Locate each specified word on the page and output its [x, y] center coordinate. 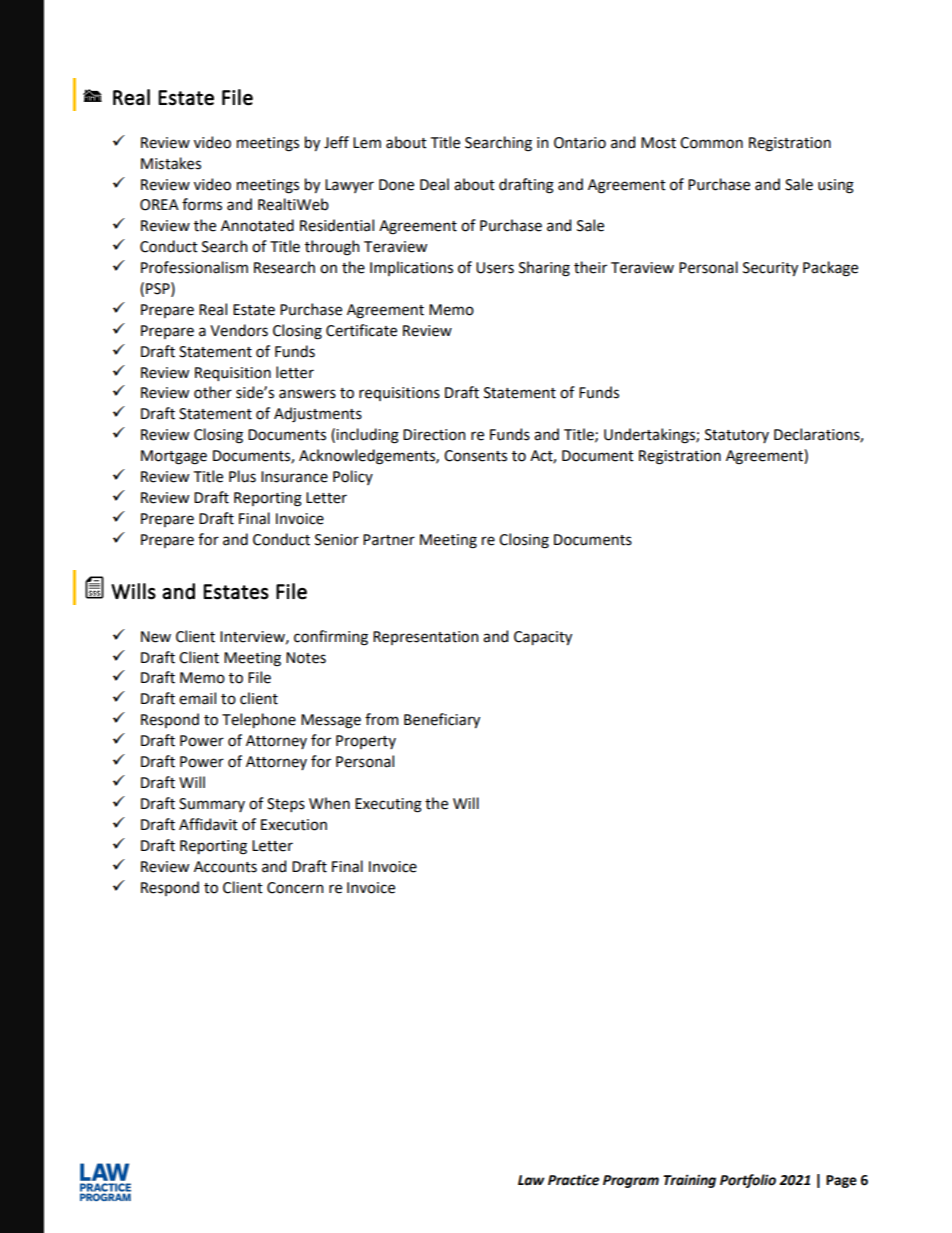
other [213, 392]
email [197, 698]
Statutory [737, 436]
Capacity [543, 638]
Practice [573, 1180]
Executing [388, 805]
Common [711, 143]
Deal [434, 184]
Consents [475, 456]
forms [202, 204]
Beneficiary [442, 720]
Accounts [225, 867]
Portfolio [748, 1181]
